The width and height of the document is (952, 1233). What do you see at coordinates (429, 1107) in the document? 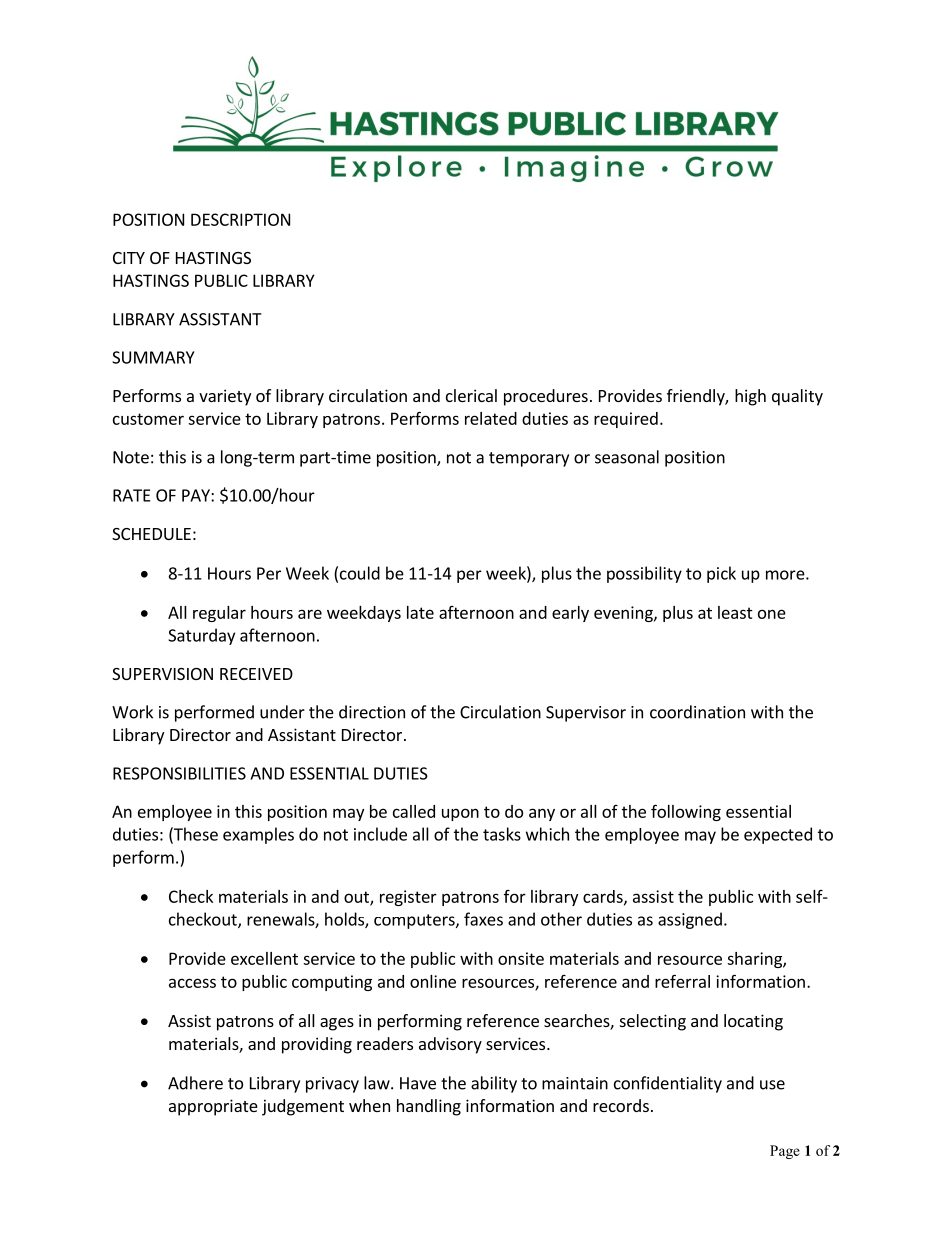
I see `handling` at bounding box center [429, 1107].
